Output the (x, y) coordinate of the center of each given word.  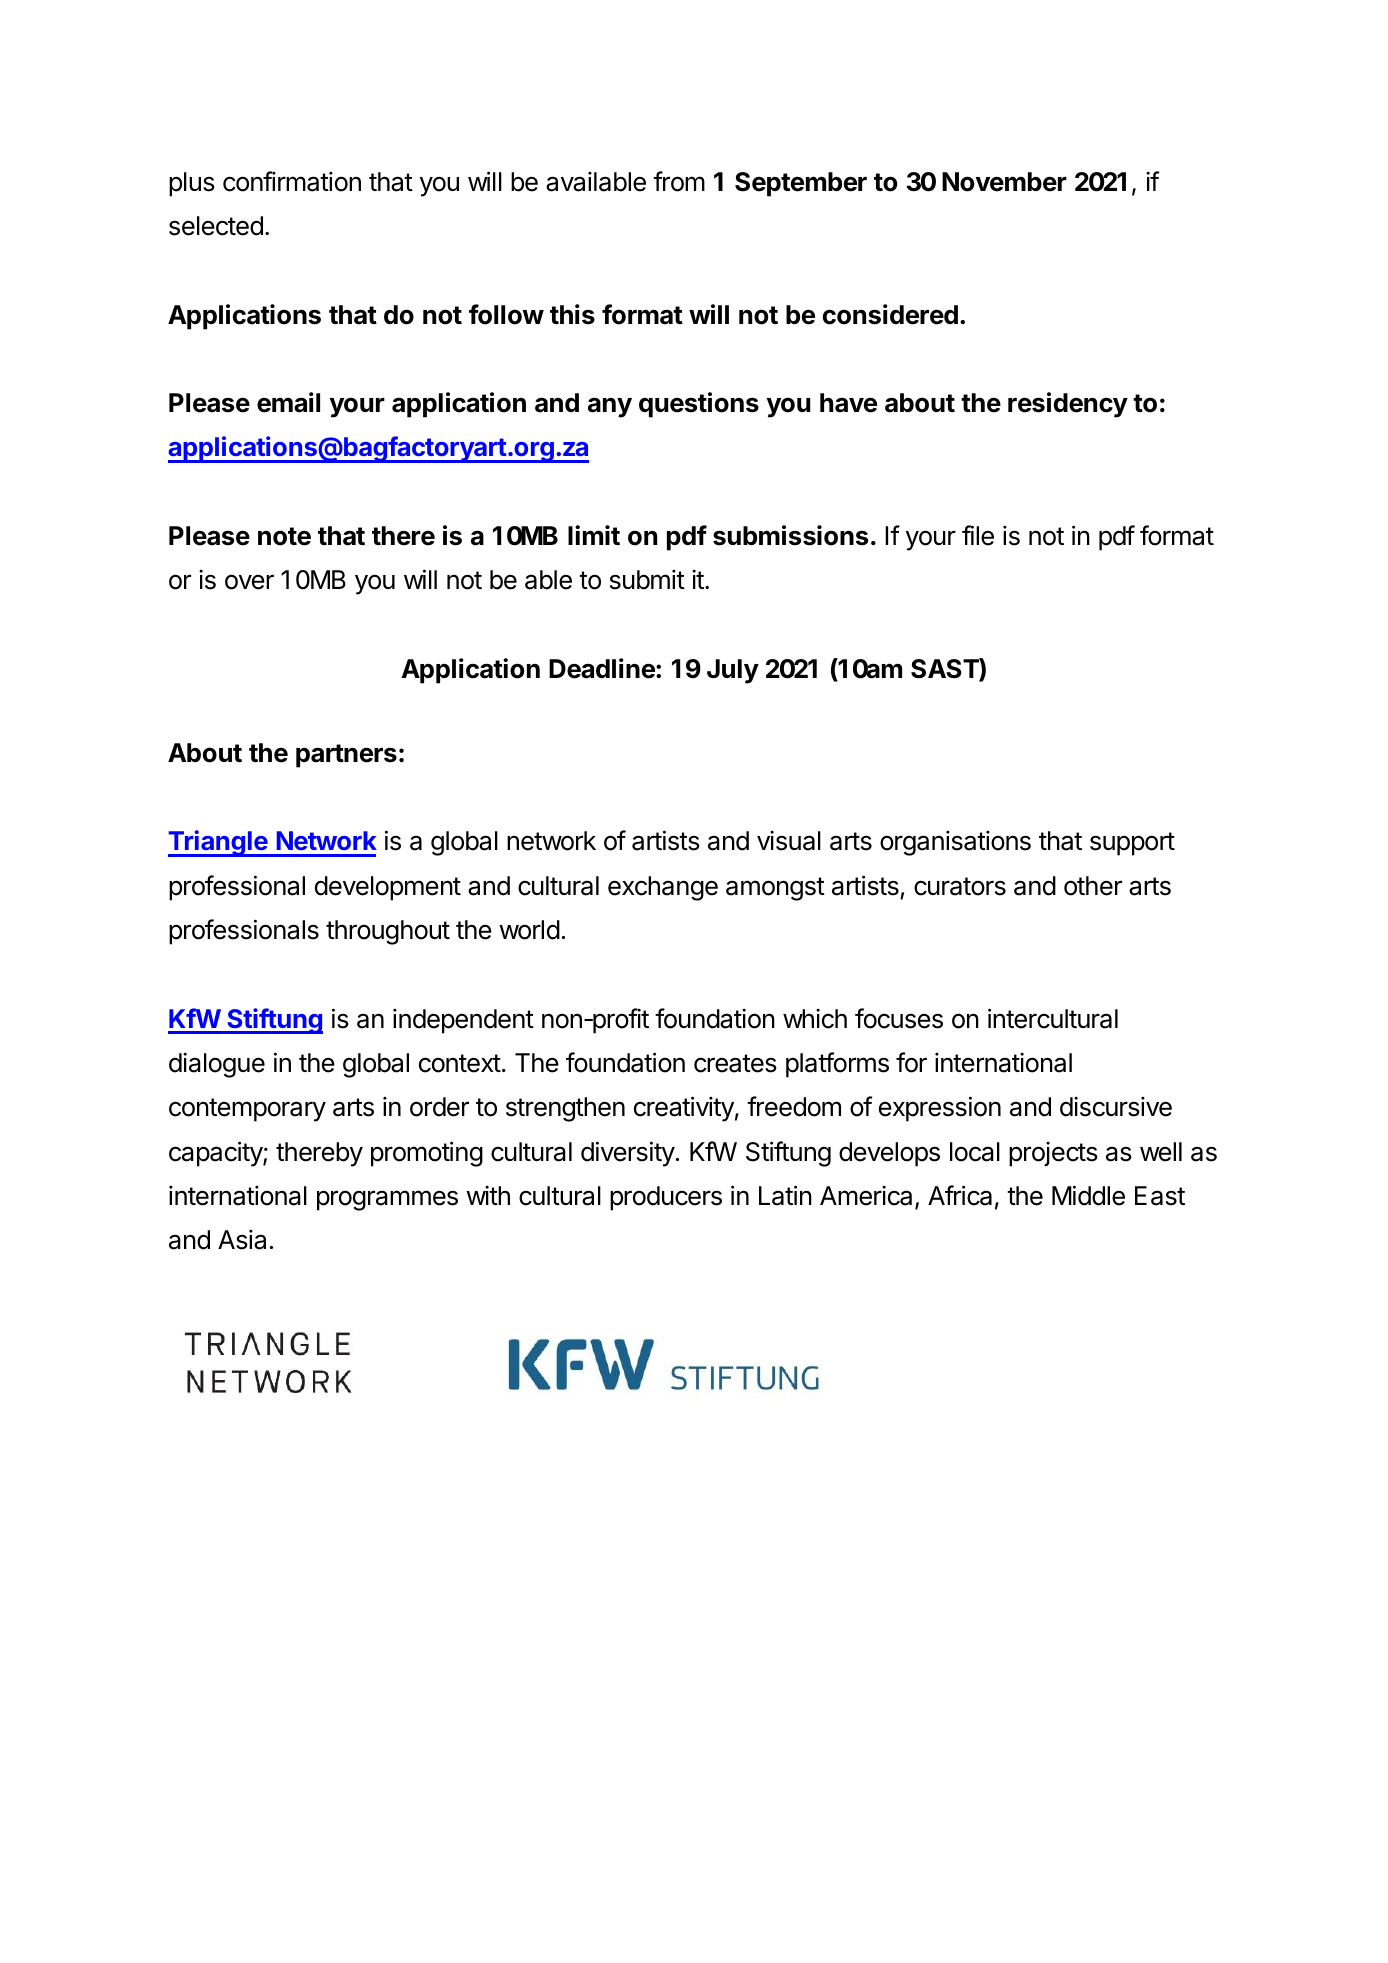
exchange (663, 888)
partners (346, 756)
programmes (387, 1200)
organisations (955, 843)
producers (666, 1198)
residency (1068, 405)
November (1004, 182)
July (733, 671)
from (679, 181)
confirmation (292, 181)
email (288, 402)
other (1093, 886)
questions (699, 405)
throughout (388, 932)
